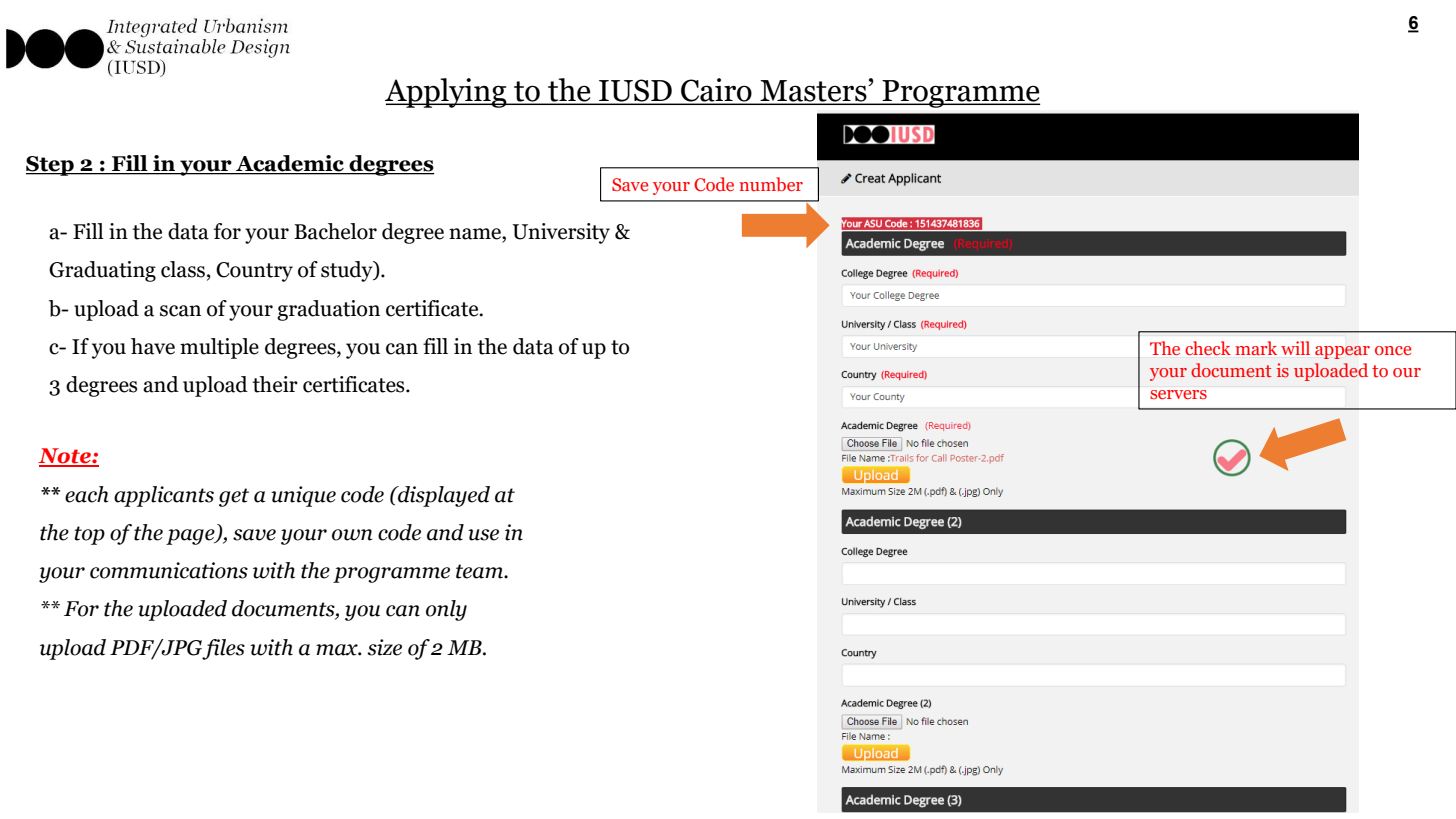 This screenshot has width=1456, height=819. I want to click on Masters, so click(813, 92).
